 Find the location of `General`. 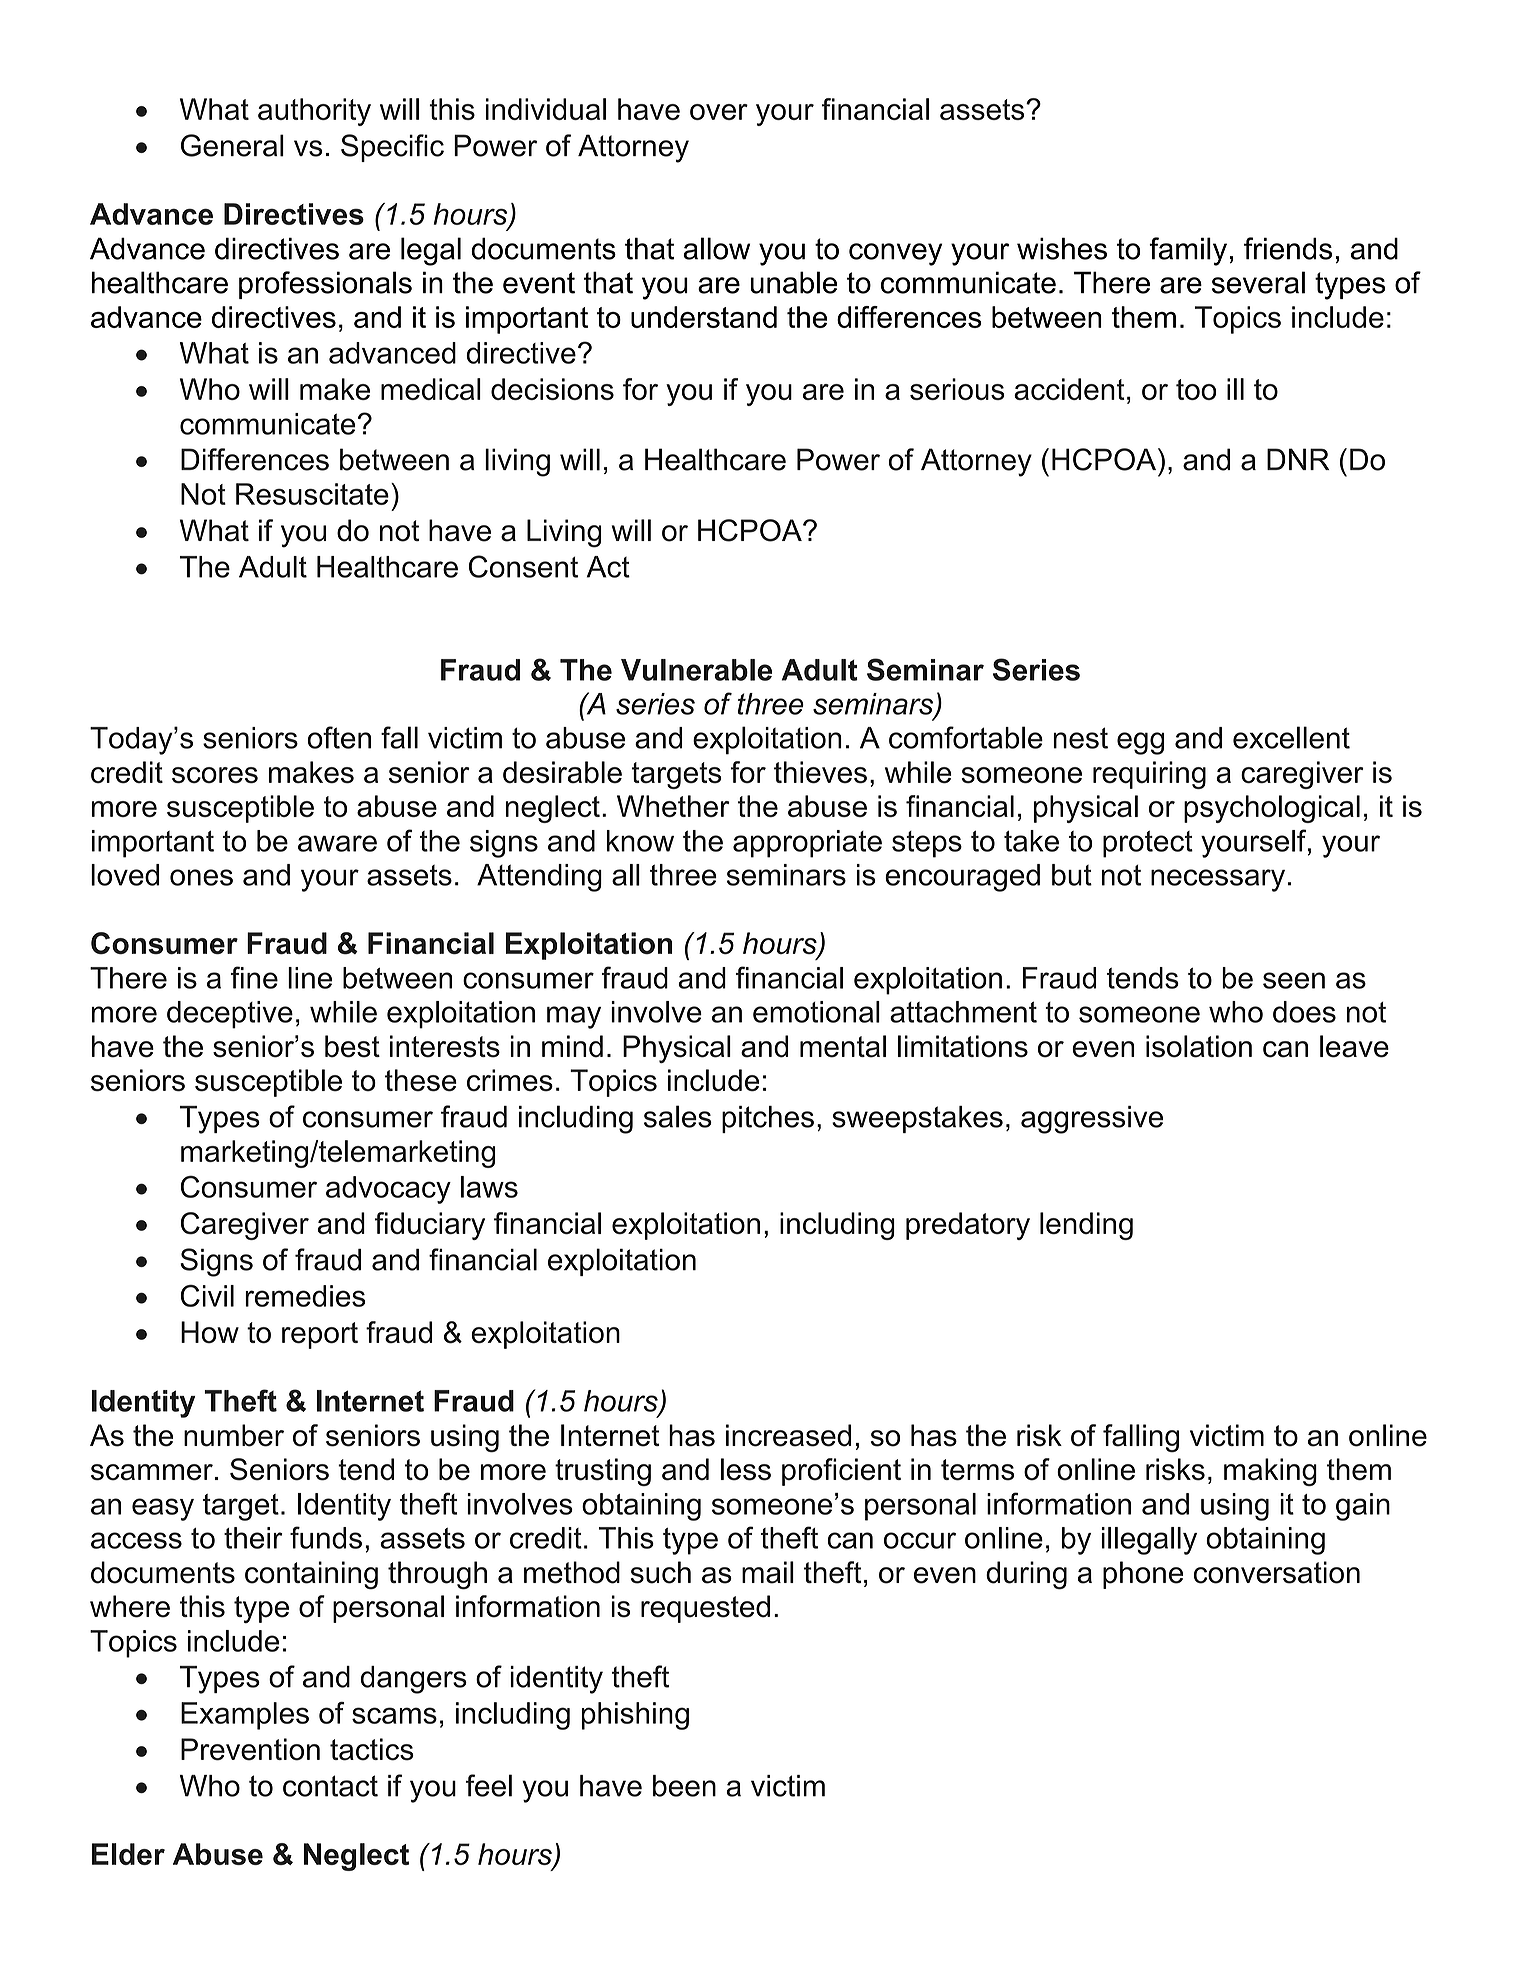

General is located at coordinates (232, 145).
